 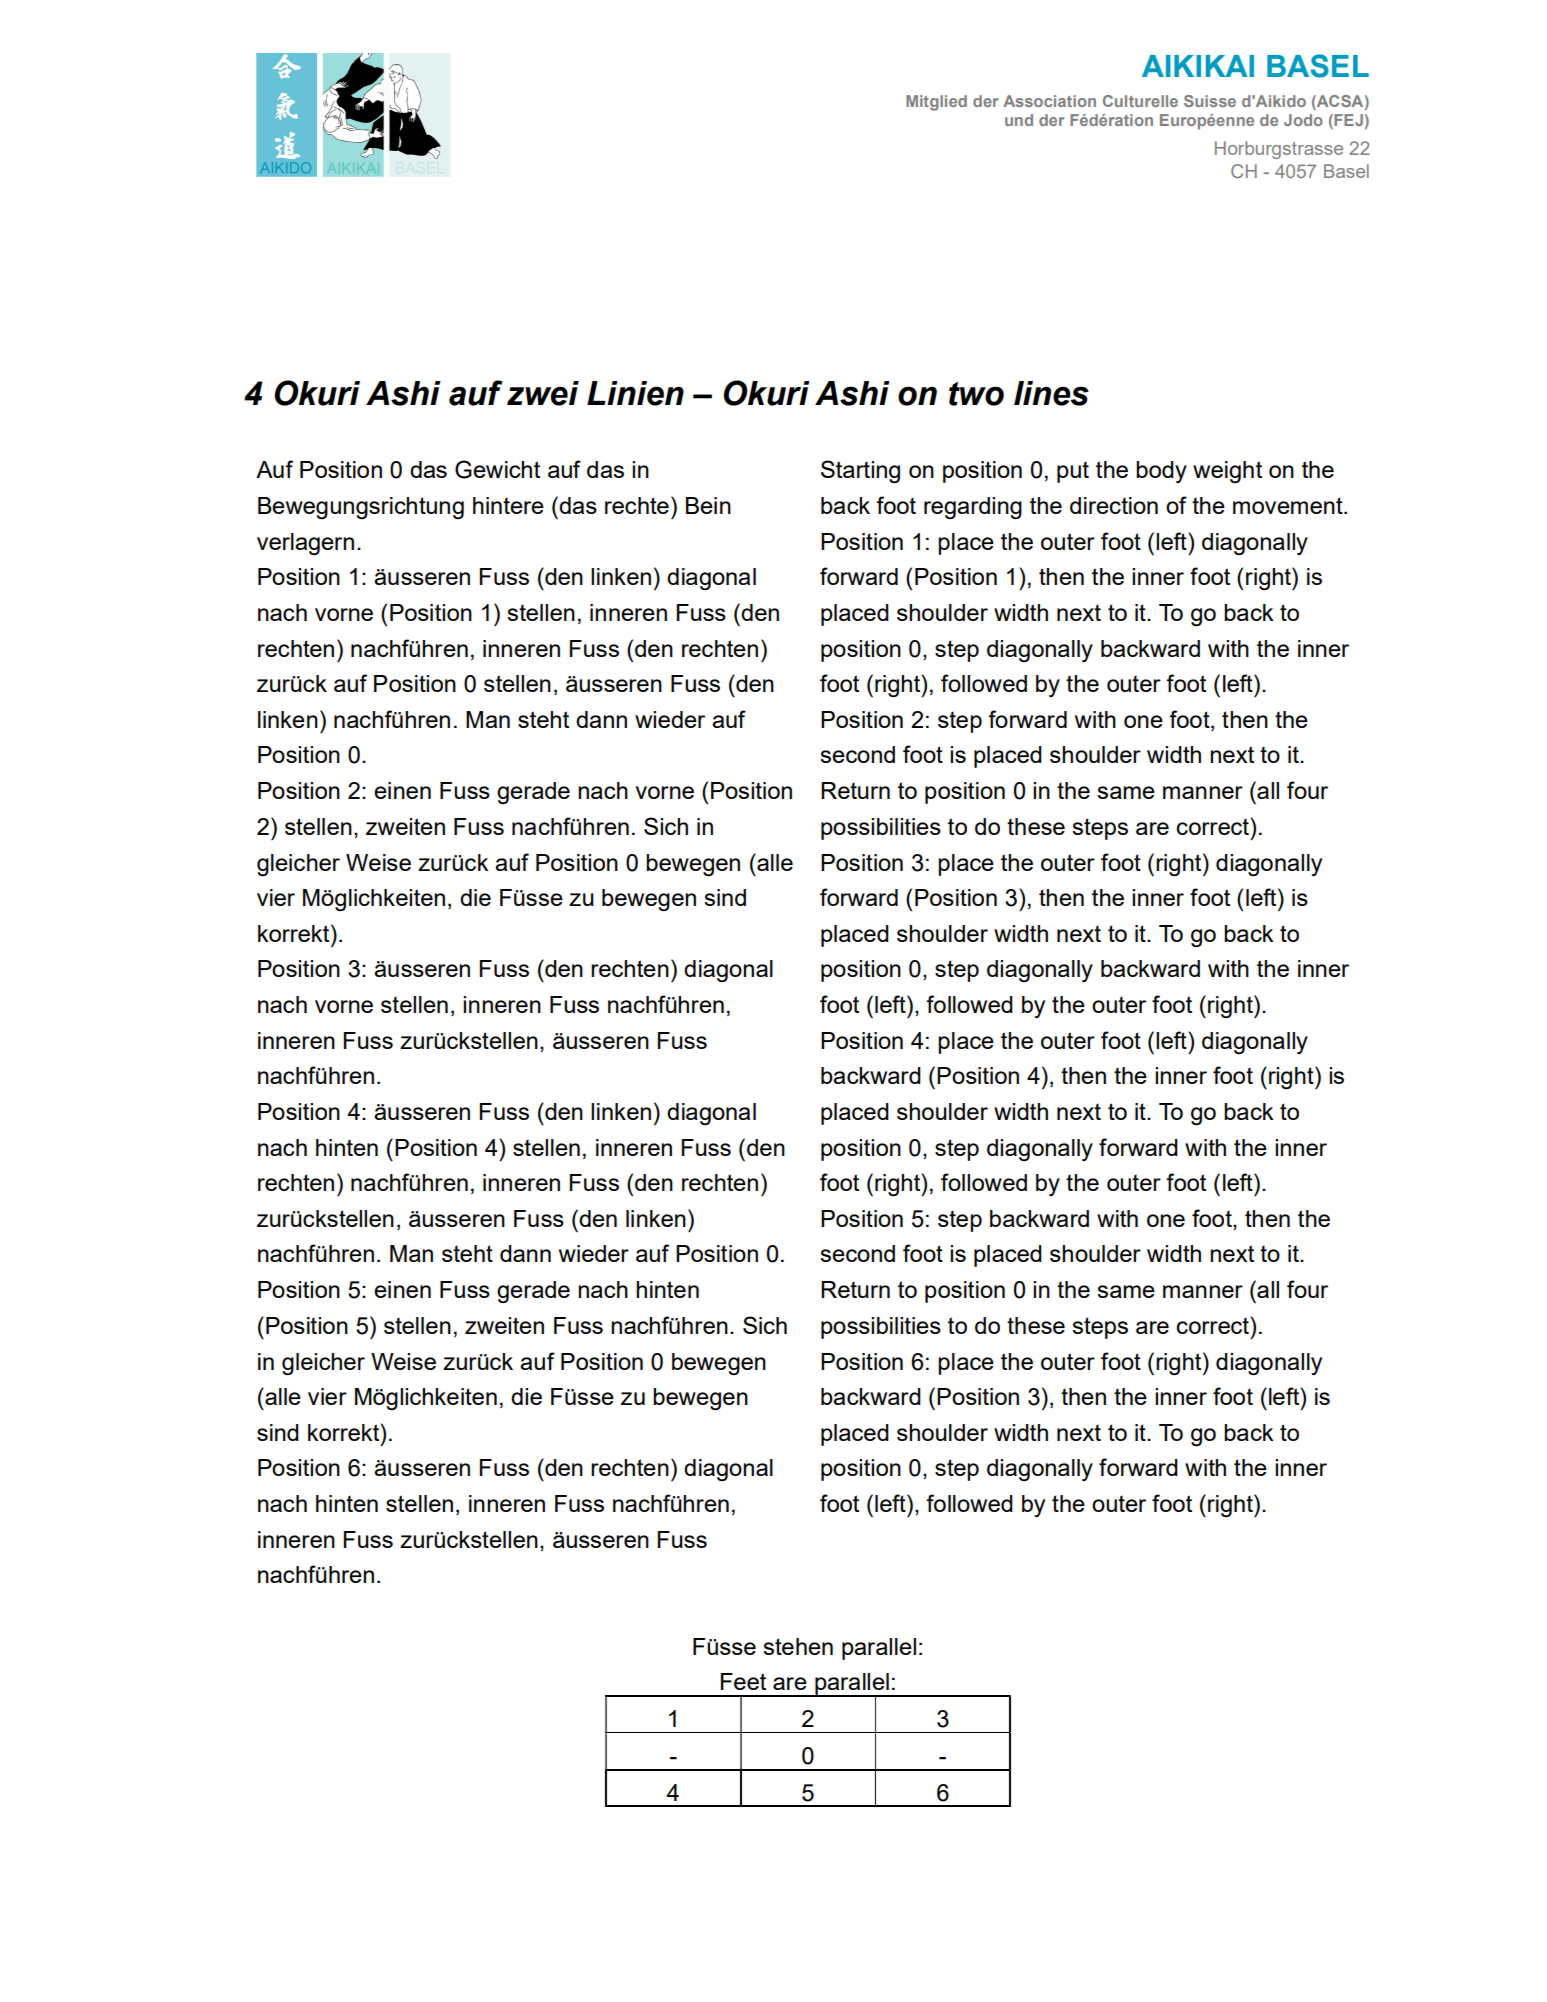 What do you see at coordinates (1289, 505) in the image?
I see `movement` at bounding box center [1289, 505].
